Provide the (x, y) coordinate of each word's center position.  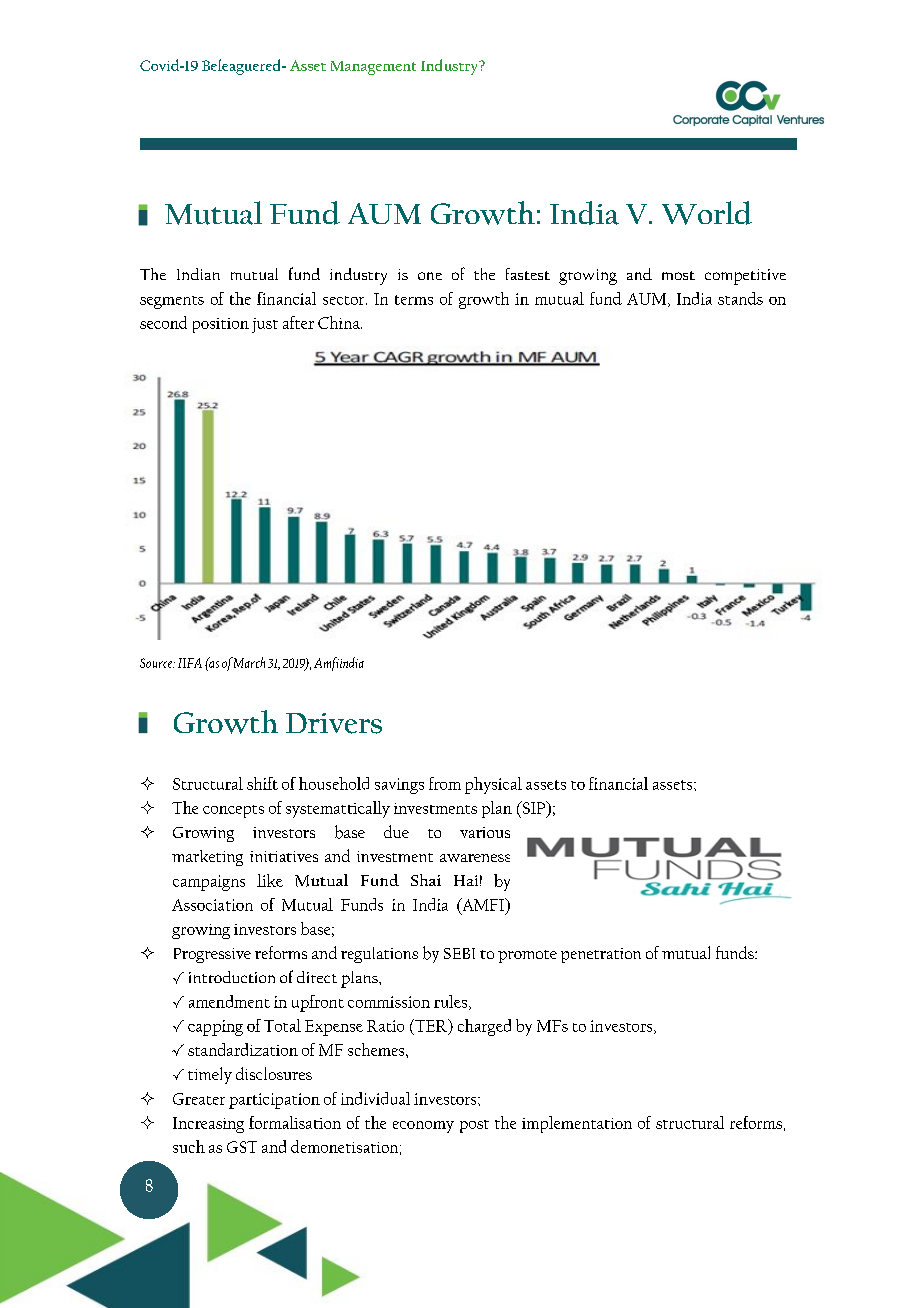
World (707, 213)
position (221, 325)
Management (373, 68)
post (474, 1126)
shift (262, 783)
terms (414, 300)
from (445, 783)
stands (740, 298)
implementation (577, 1124)
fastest (528, 274)
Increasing (208, 1125)
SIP (534, 807)
